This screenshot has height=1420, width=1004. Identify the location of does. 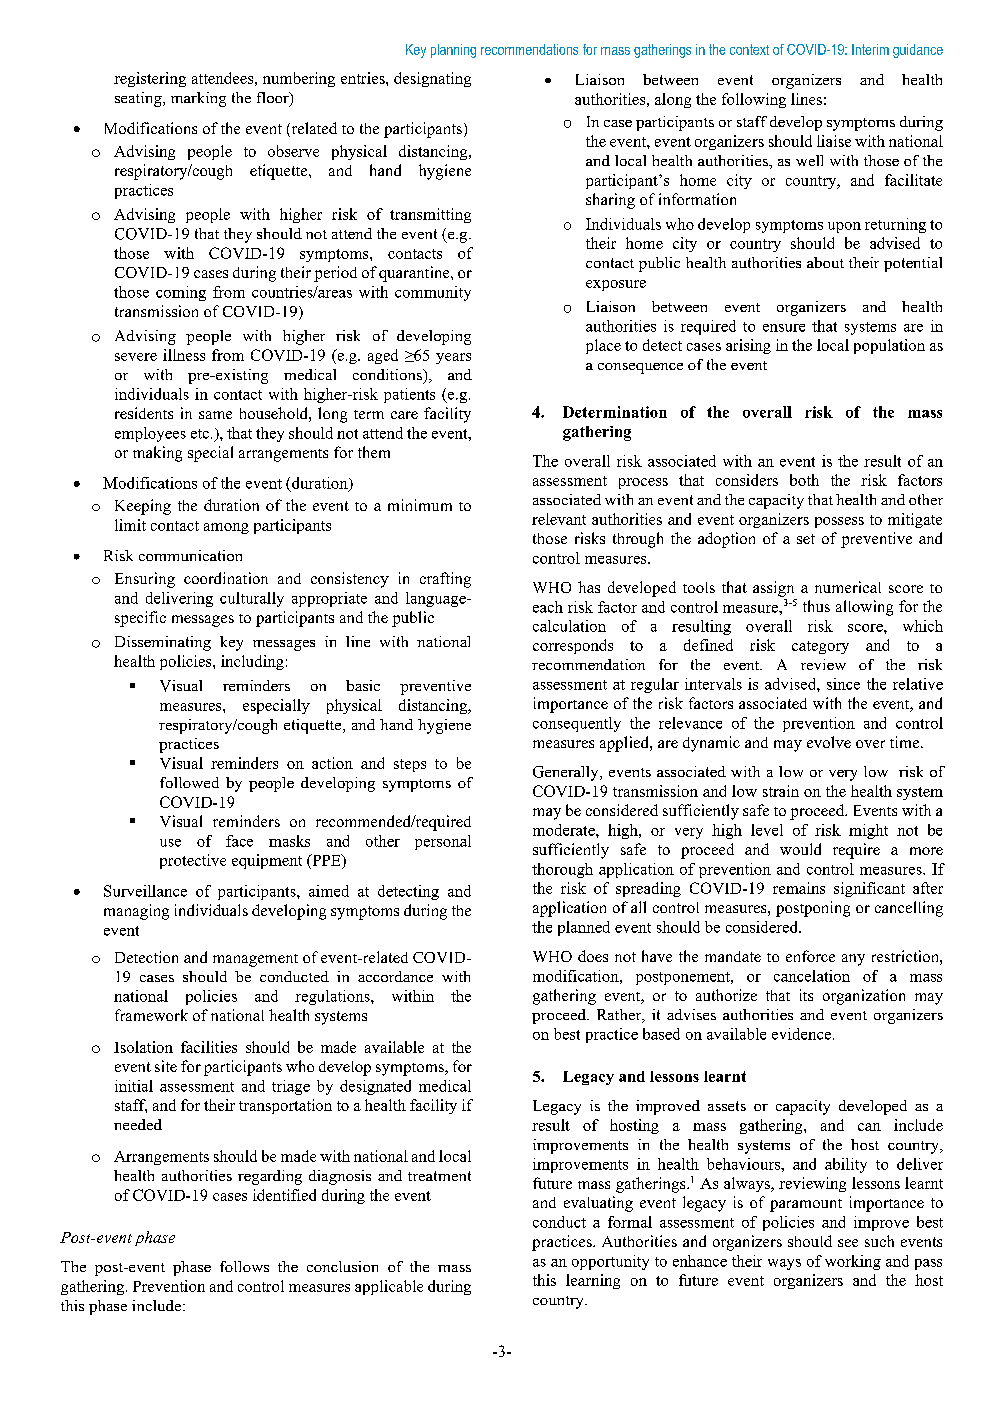
(593, 956).
